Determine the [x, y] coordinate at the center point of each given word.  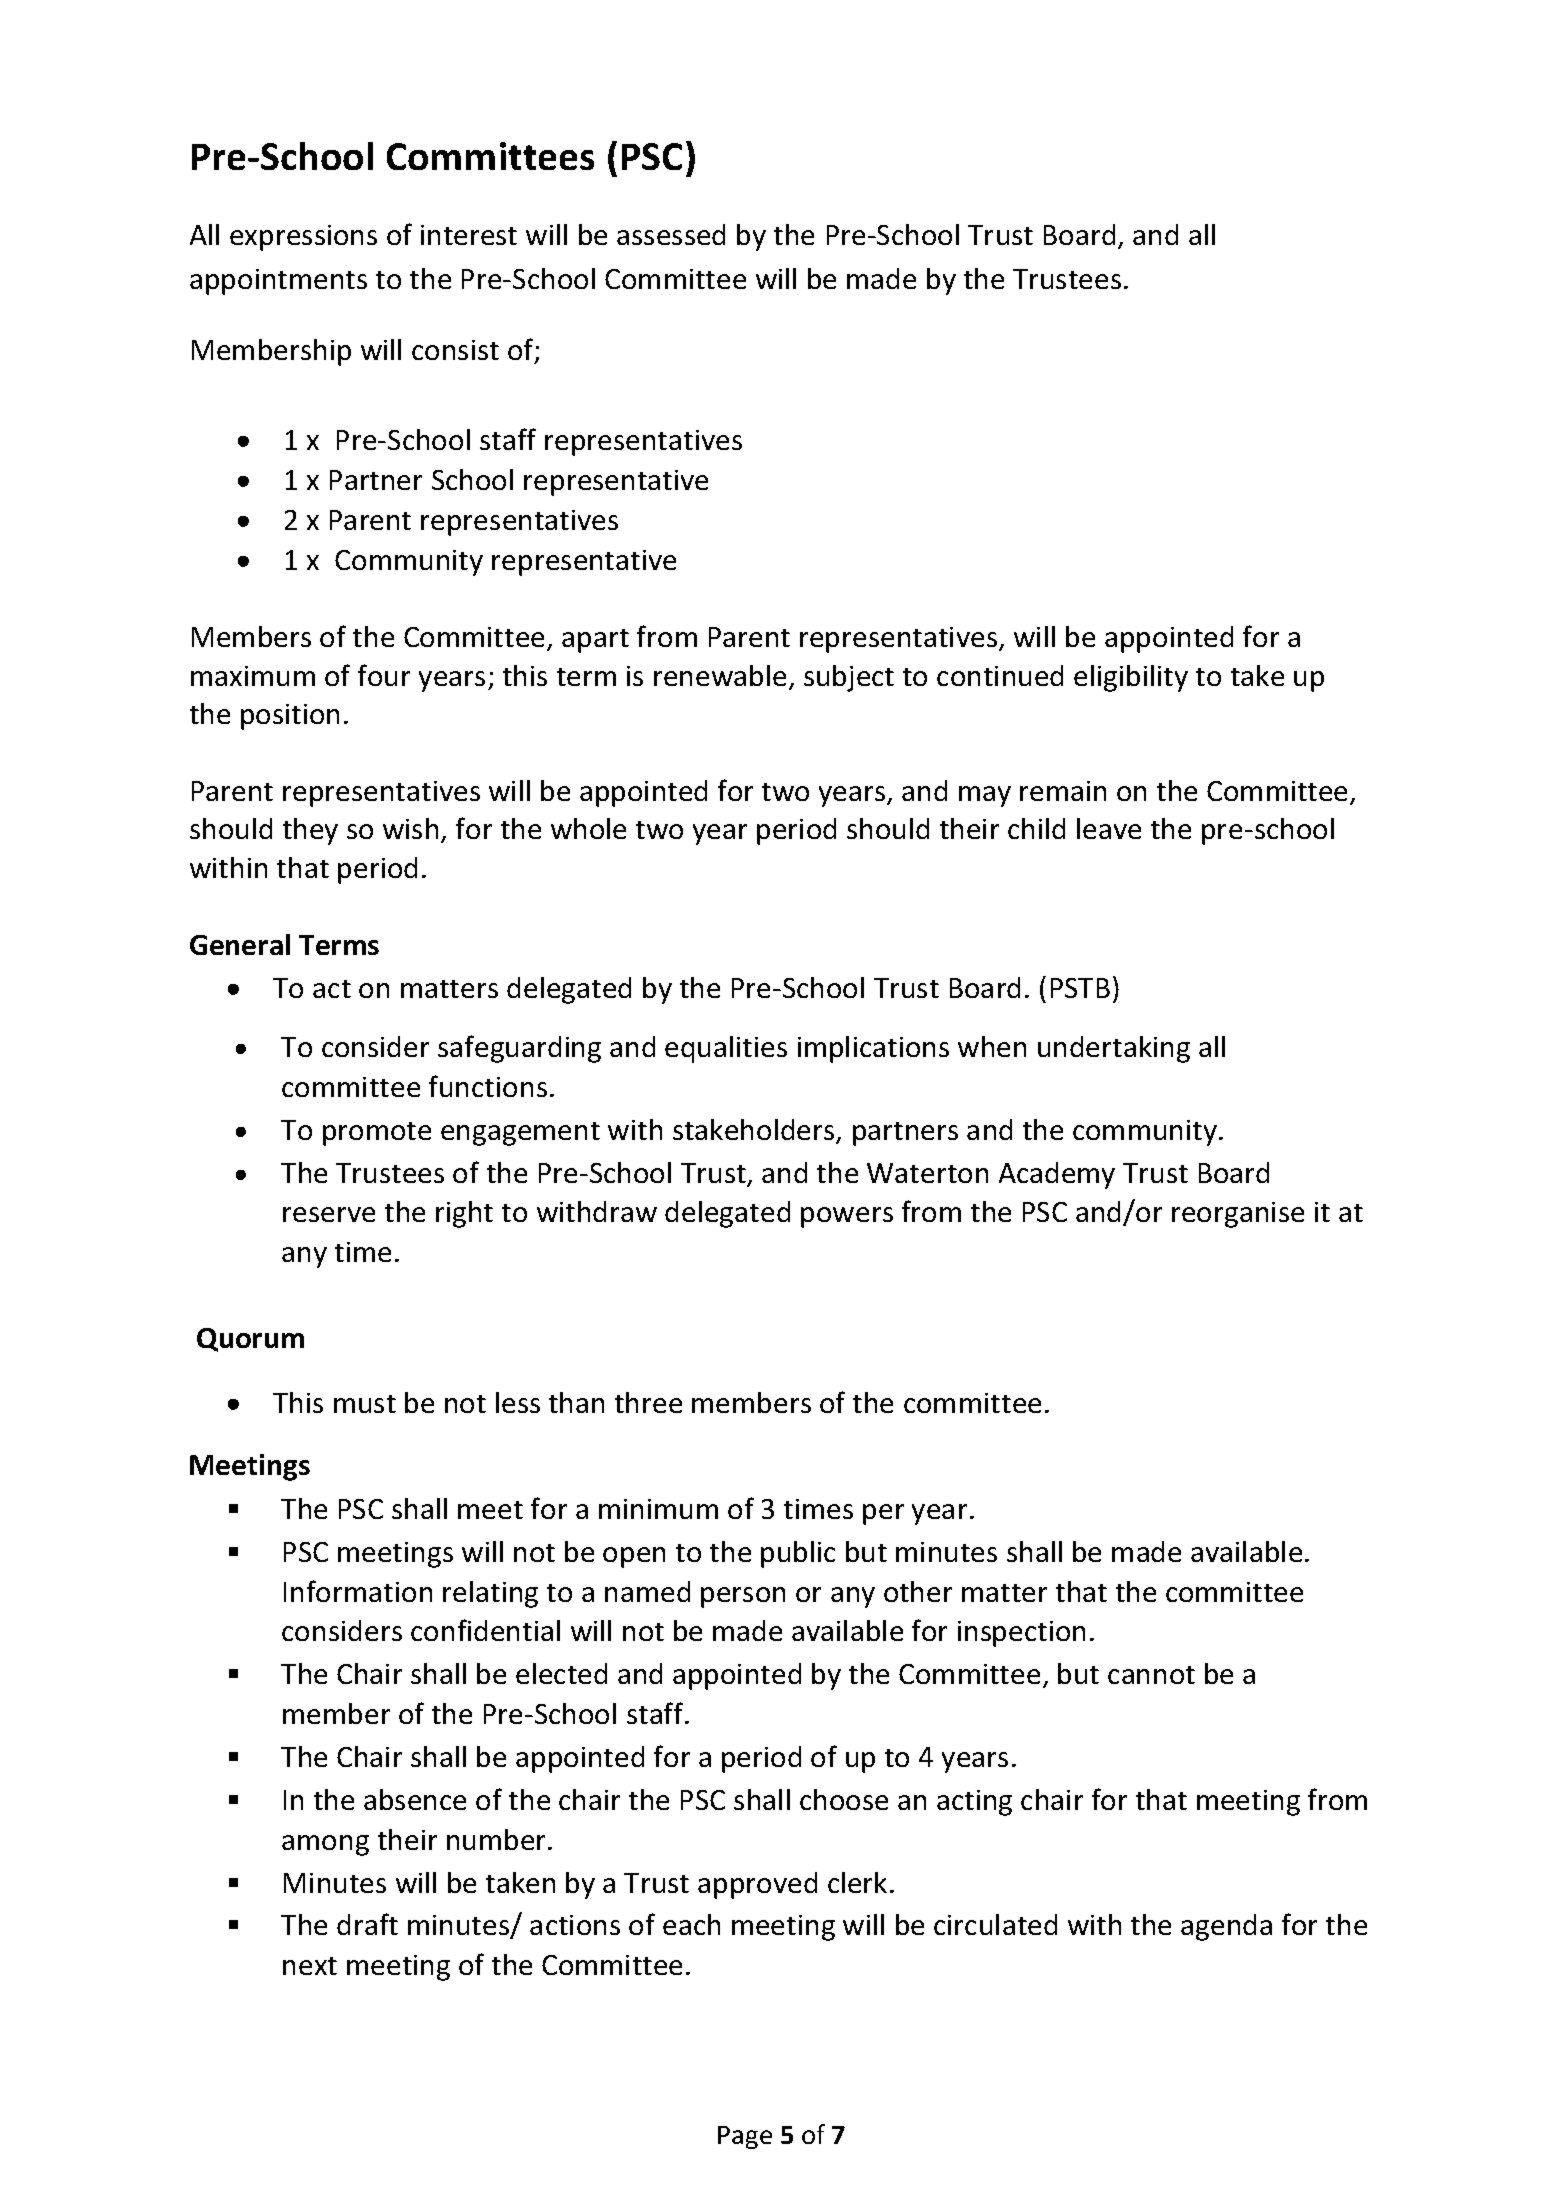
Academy [1057, 1175]
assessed [671, 234]
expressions [303, 238]
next [310, 1966]
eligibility [1131, 678]
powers [847, 1217]
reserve [329, 1214]
